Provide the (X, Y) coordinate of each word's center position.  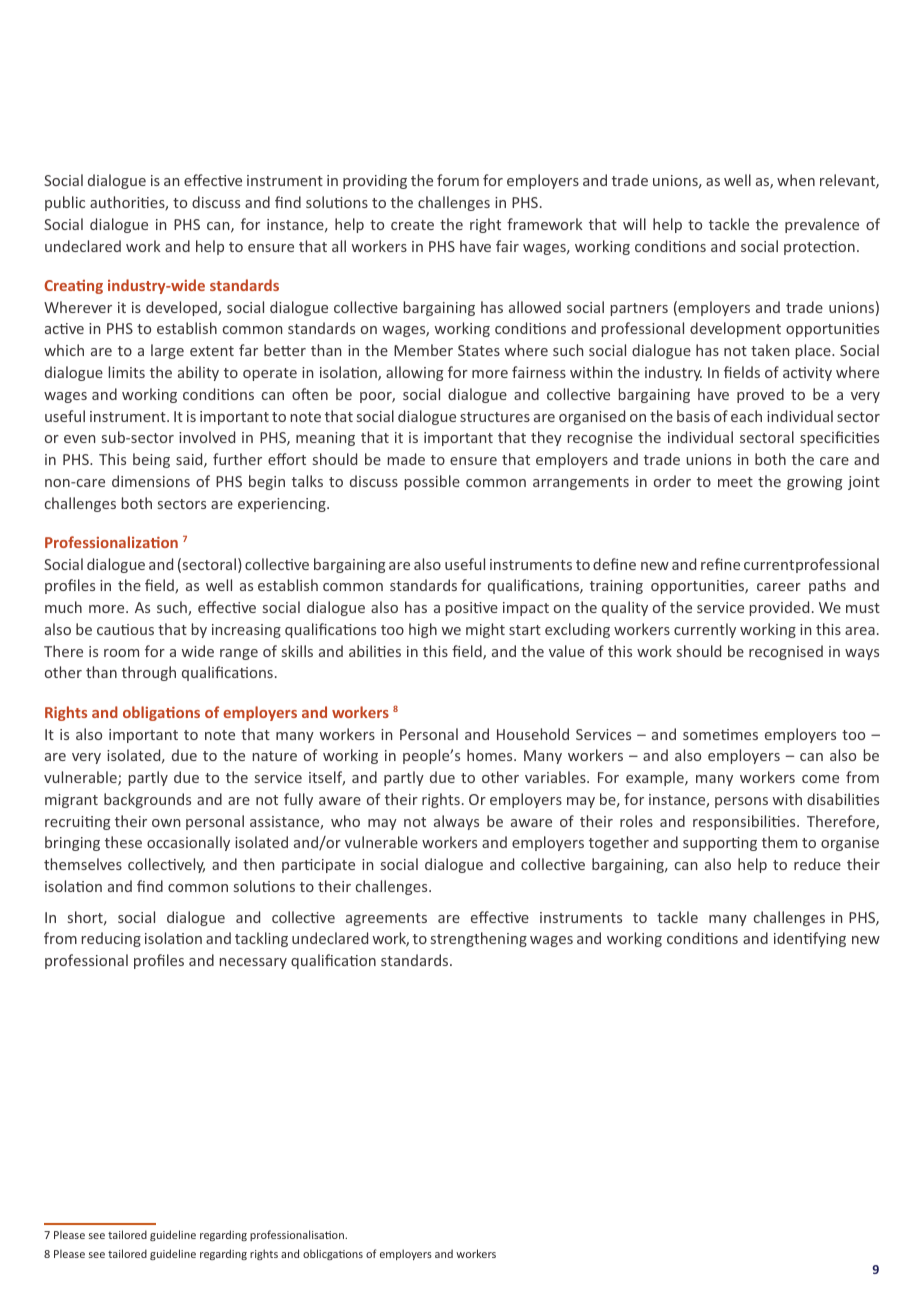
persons (741, 802)
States (479, 350)
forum (458, 180)
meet (735, 482)
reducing (111, 939)
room (121, 653)
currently (705, 630)
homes (491, 755)
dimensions (151, 481)
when (796, 180)
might (485, 630)
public (65, 203)
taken (770, 350)
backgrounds (147, 800)
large (167, 351)
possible (432, 482)
